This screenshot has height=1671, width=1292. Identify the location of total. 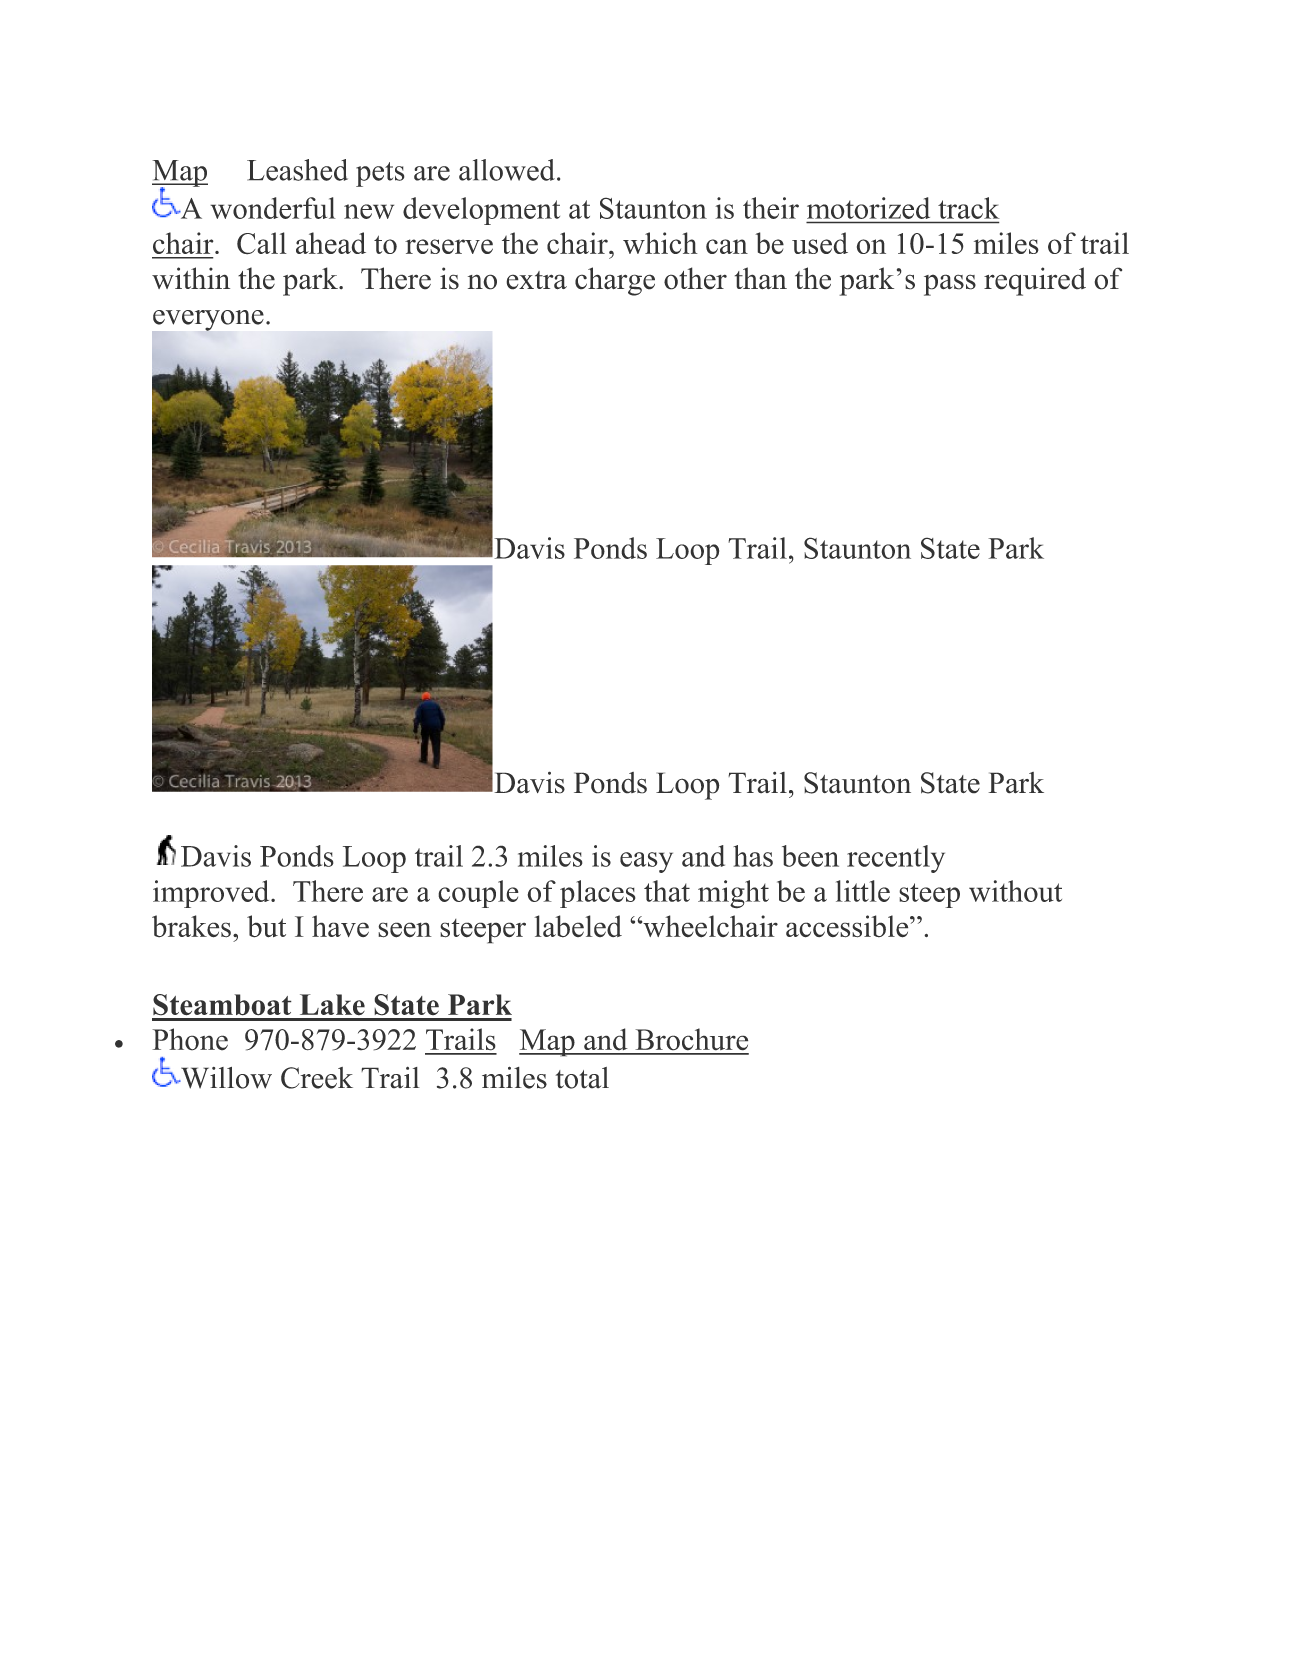
(582, 1078).
